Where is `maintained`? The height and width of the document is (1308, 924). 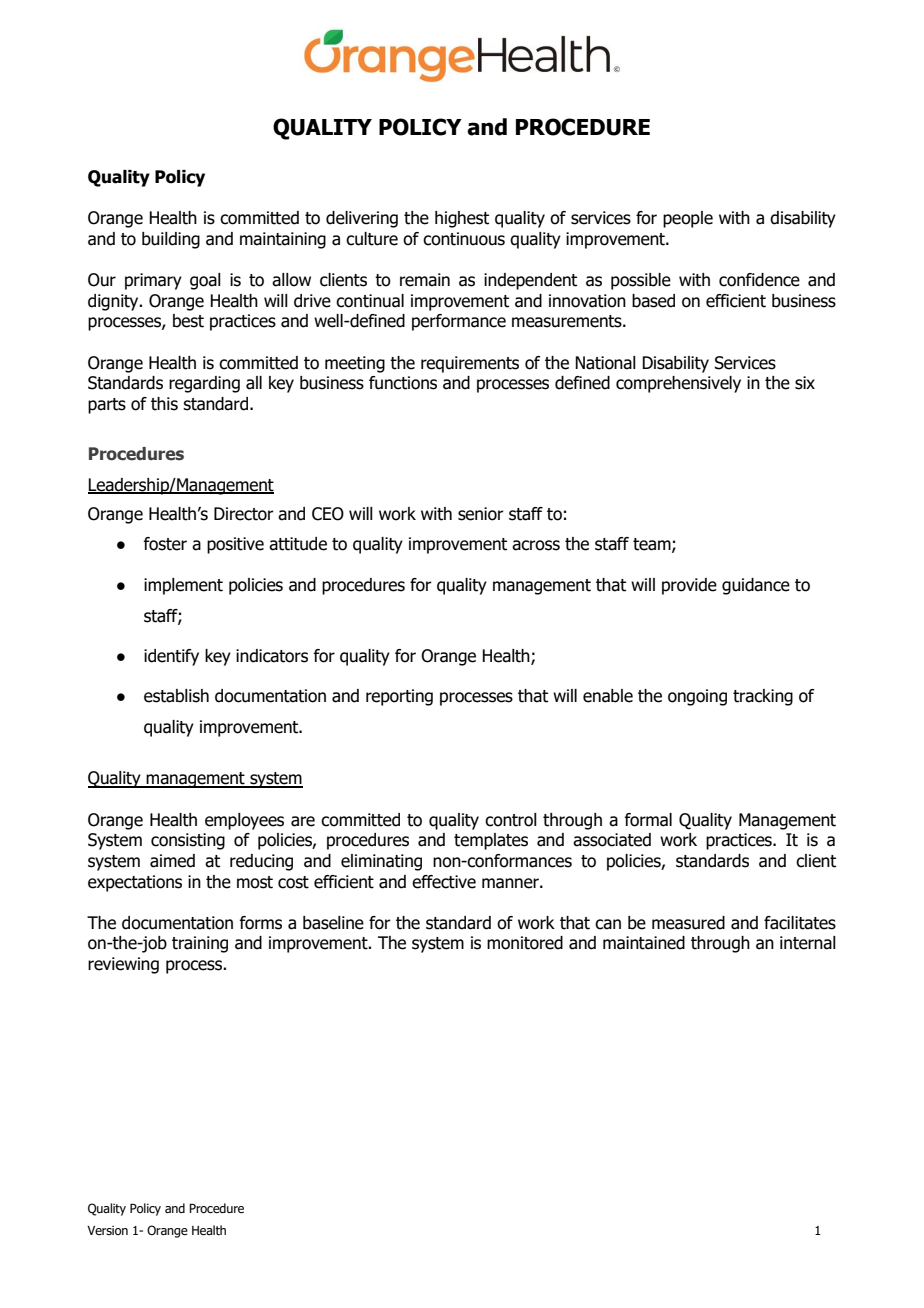 maintained is located at coordinates (644, 943).
